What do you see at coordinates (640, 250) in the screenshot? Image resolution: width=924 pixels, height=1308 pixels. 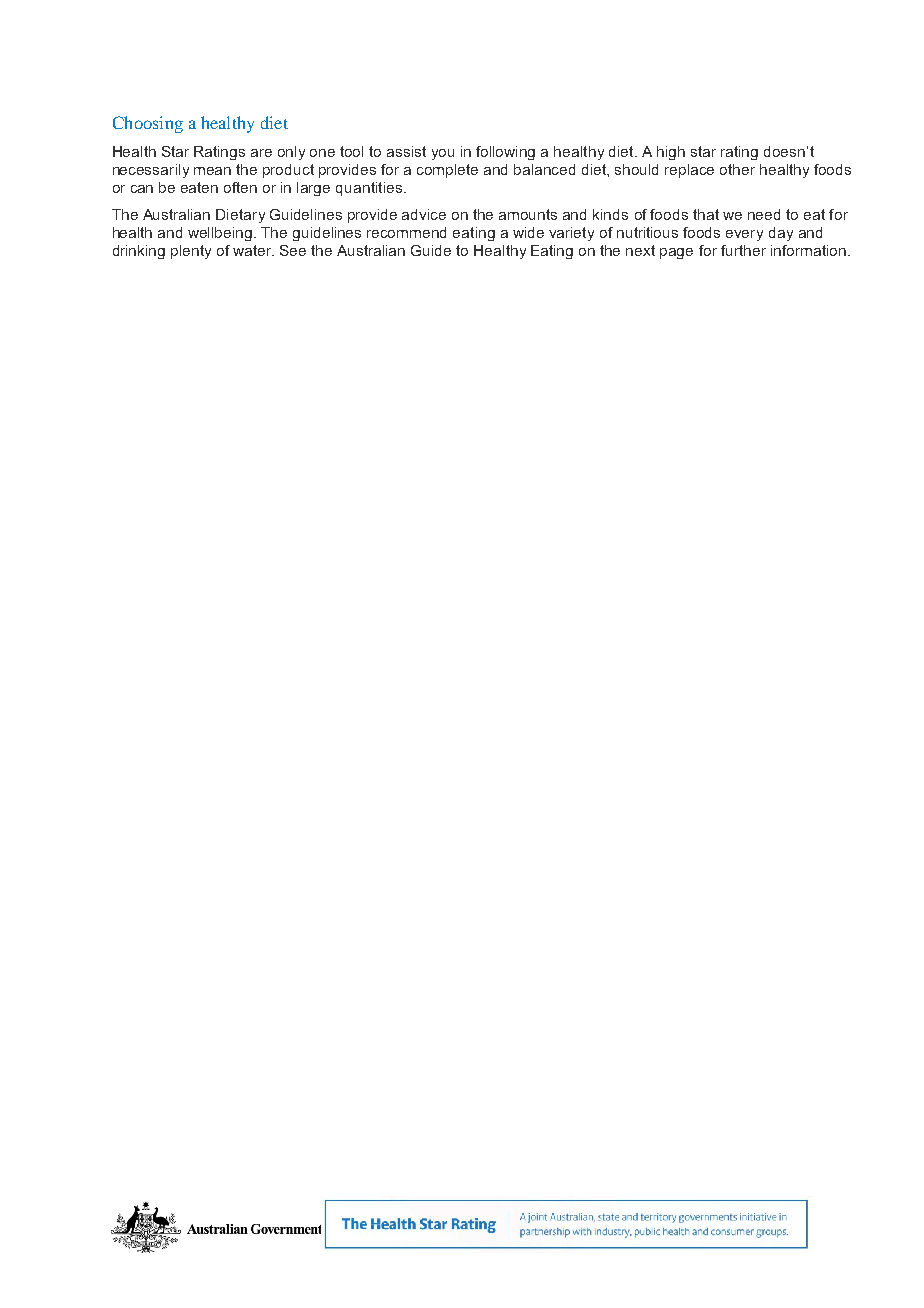 I see `next` at bounding box center [640, 250].
